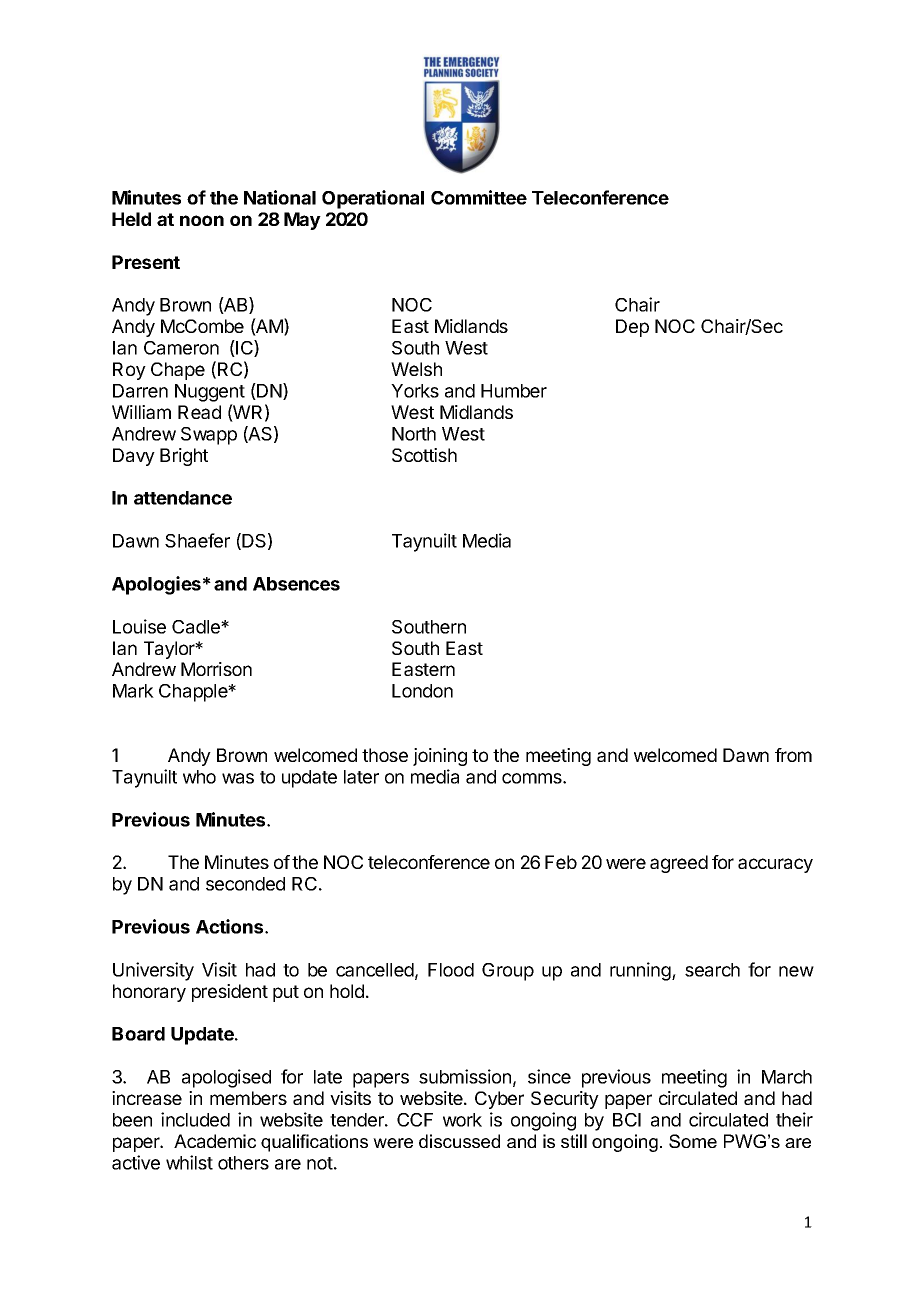 Image resolution: width=924 pixels, height=1308 pixels. Describe the element at coordinates (215, 1141) in the document. I see `Academic` at that location.
